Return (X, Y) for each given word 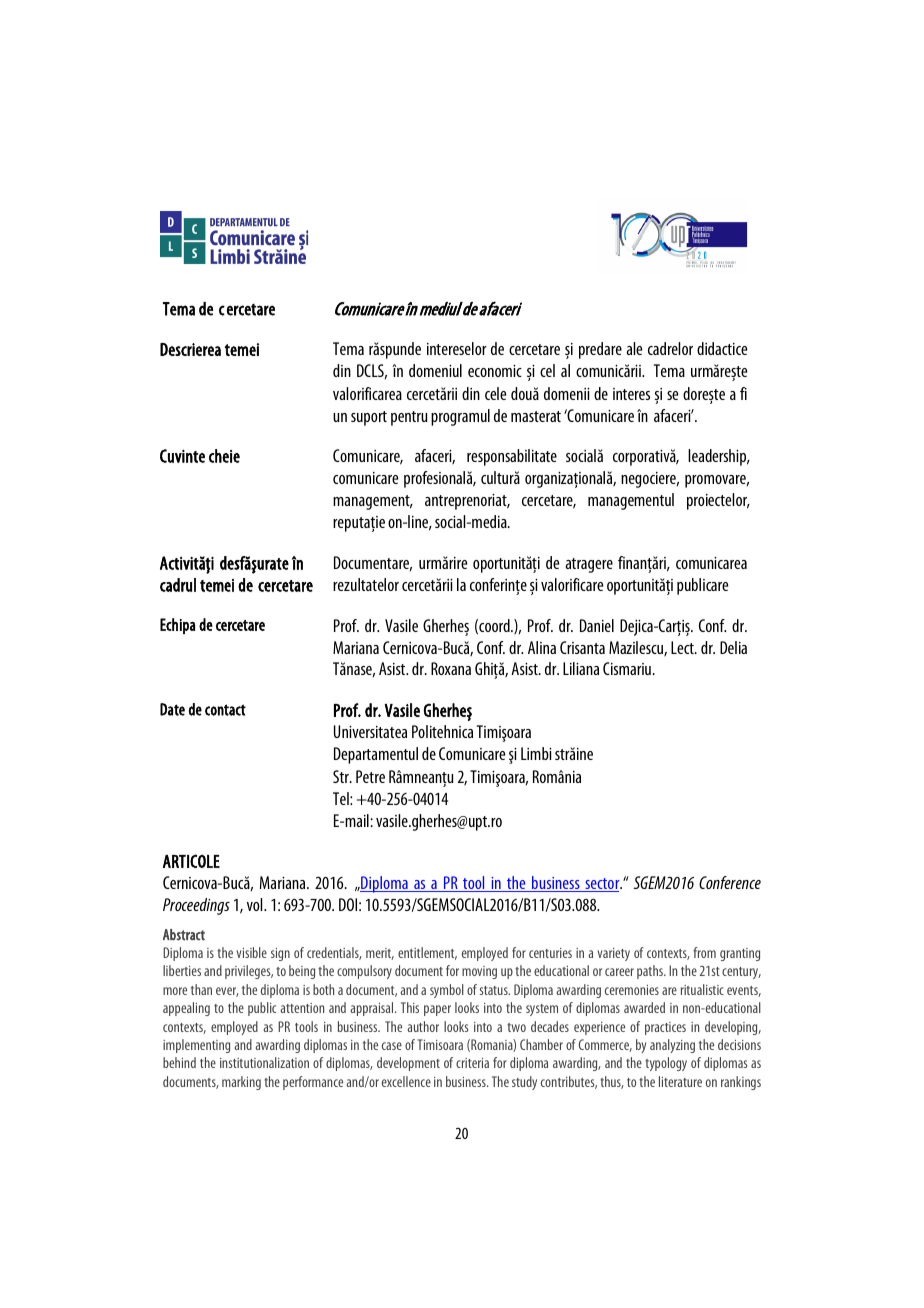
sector (602, 885)
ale (634, 348)
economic (495, 371)
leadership (718, 457)
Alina (542, 647)
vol (256, 904)
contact (225, 710)
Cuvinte (182, 456)
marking (241, 1083)
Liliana (581, 668)
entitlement (427, 953)
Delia (733, 647)
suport (369, 418)
